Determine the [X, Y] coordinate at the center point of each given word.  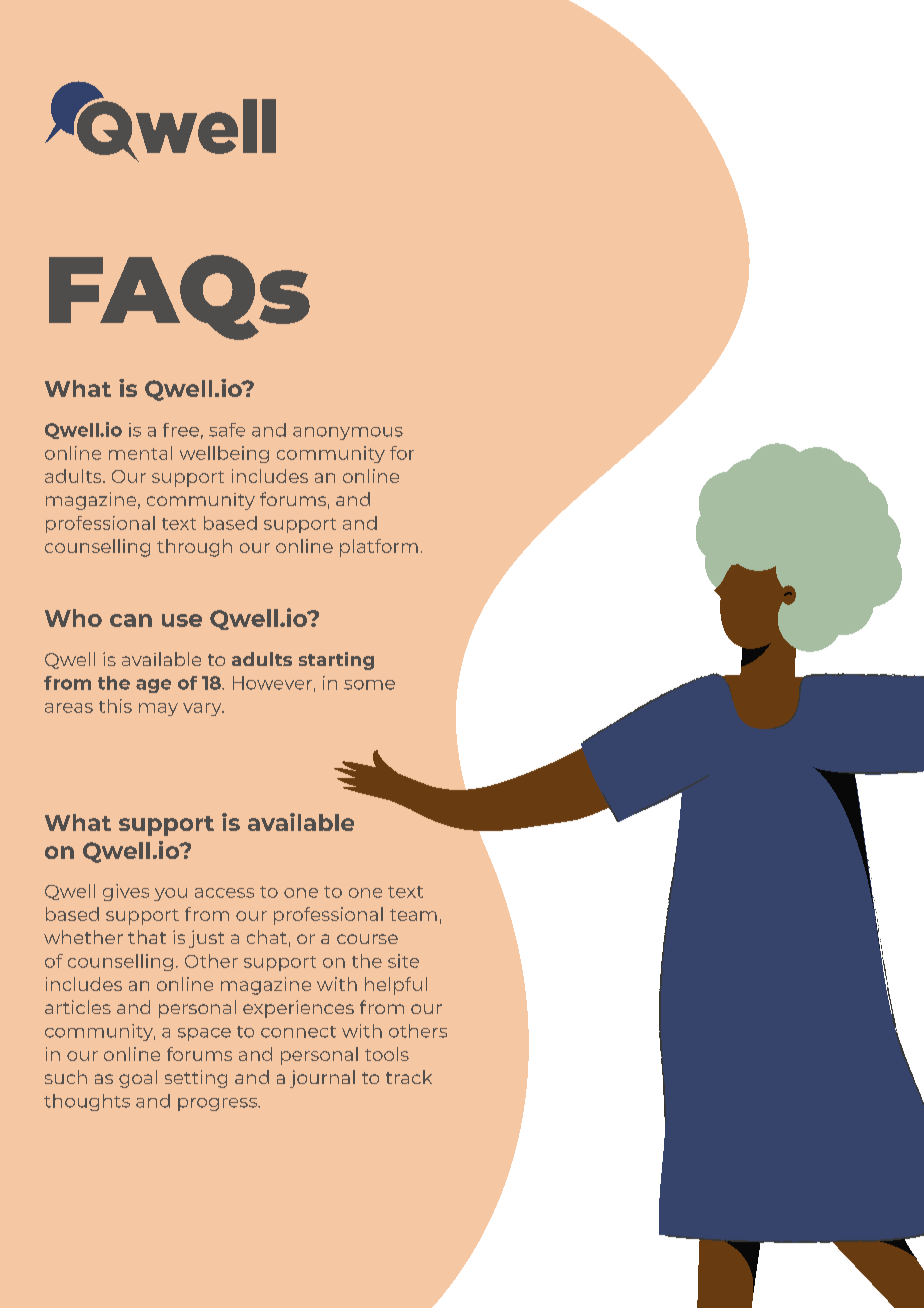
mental [140, 453]
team [413, 915]
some [369, 685]
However [272, 683]
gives [126, 892]
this [115, 706]
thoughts [87, 1102]
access [224, 893]
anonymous [348, 433]
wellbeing [224, 454]
